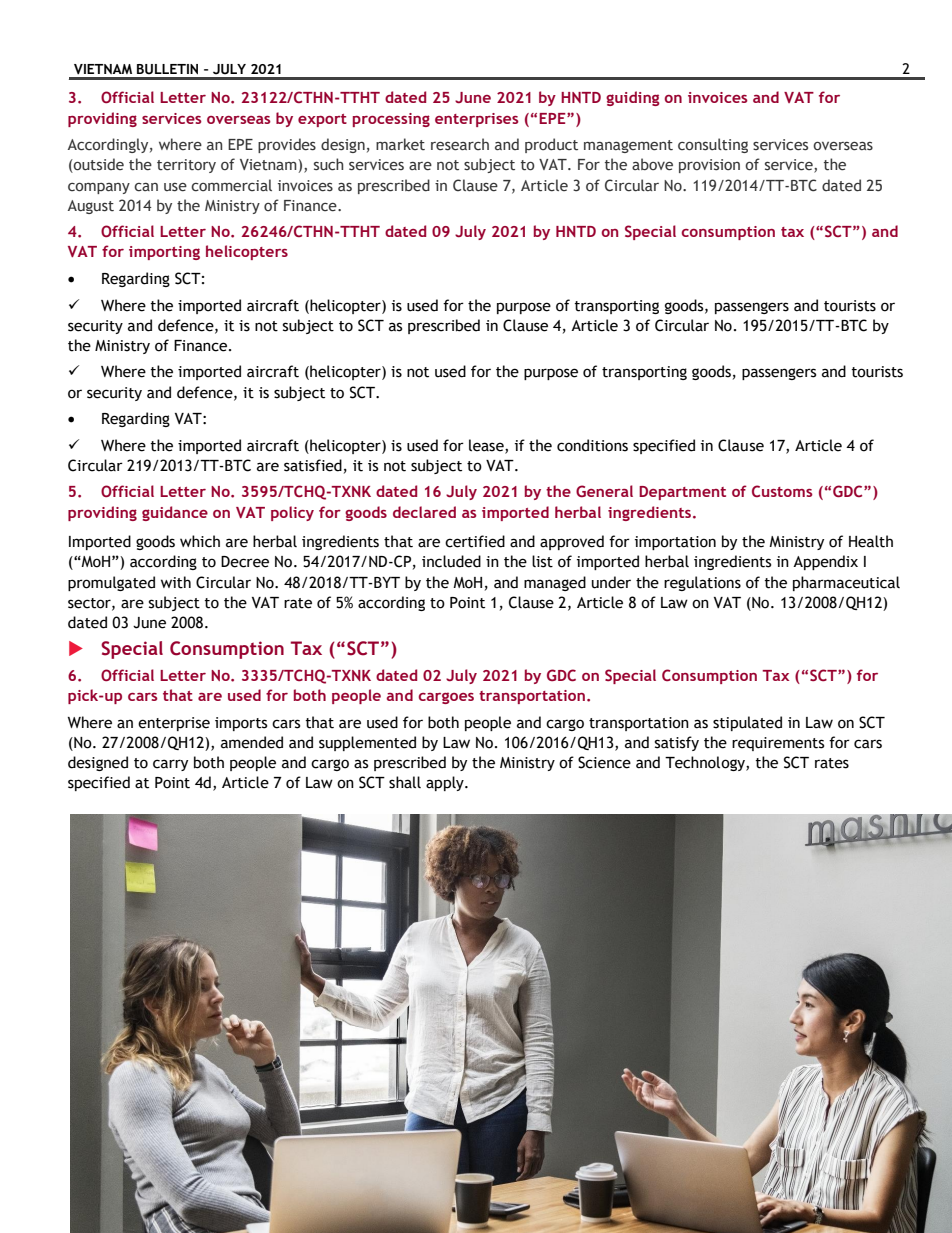 The height and width of the image is (1233, 952). What do you see at coordinates (782, 491) in the image?
I see `Customs` at bounding box center [782, 491].
